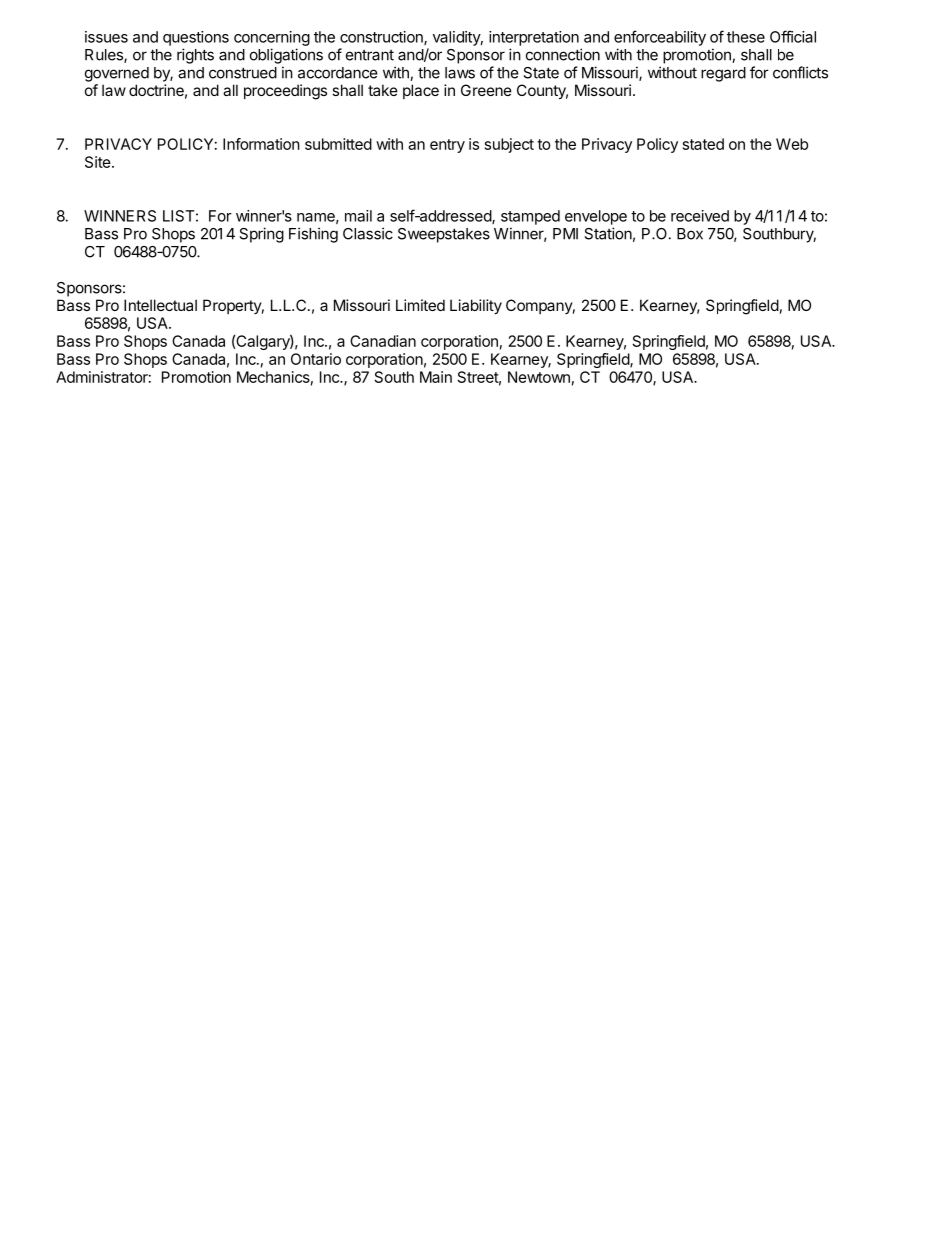 The image size is (952, 1233). What do you see at coordinates (746, 37) in the screenshot?
I see `these` at bounding box center [746, 37].
